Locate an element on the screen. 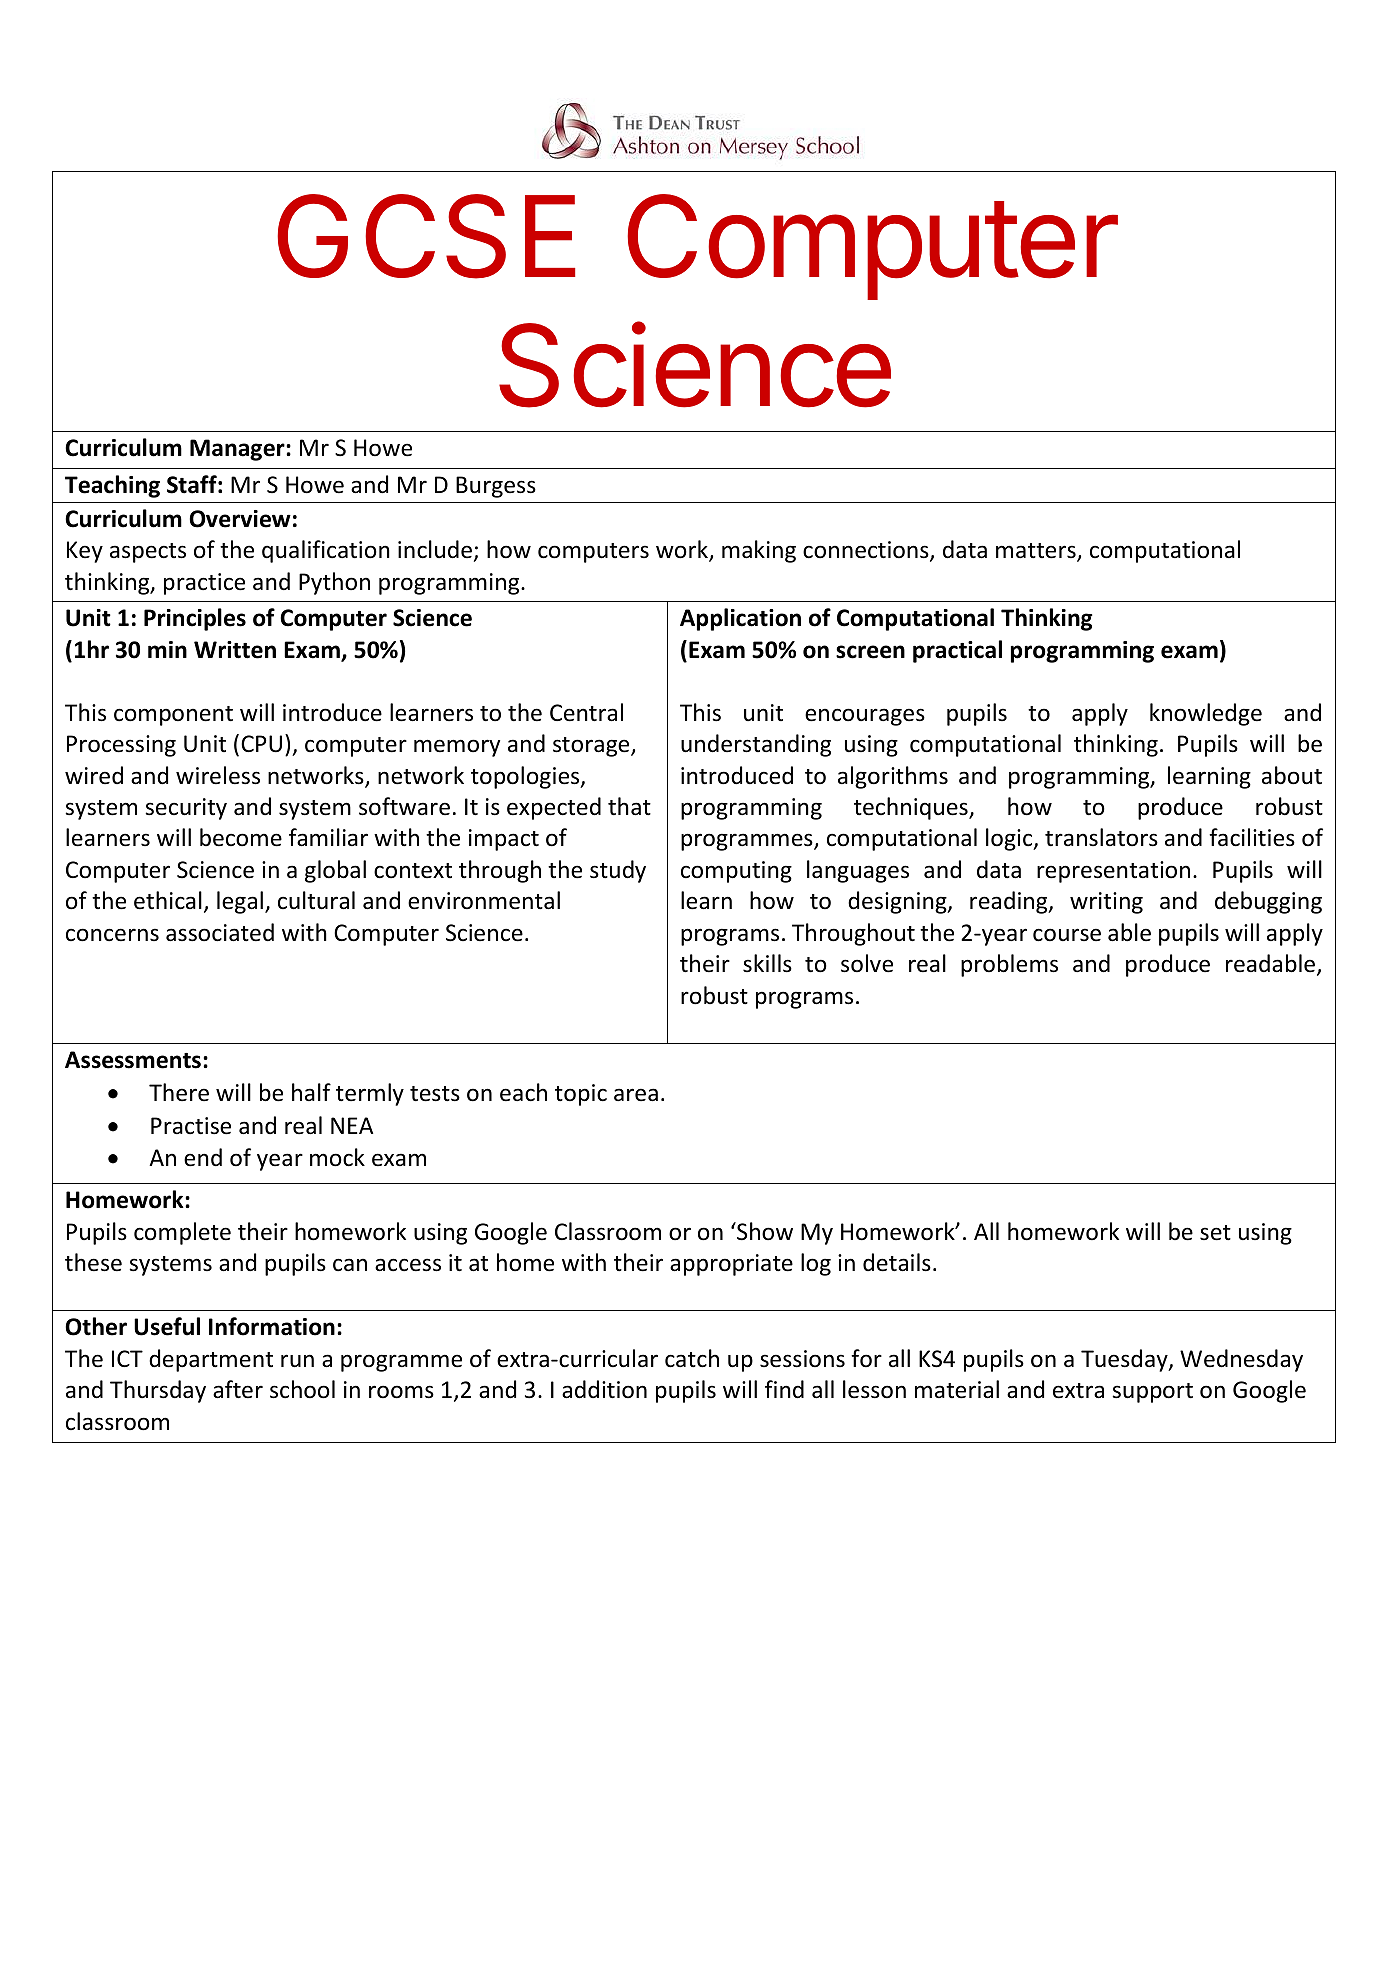  set is located at coordinates (1215, 1233).
